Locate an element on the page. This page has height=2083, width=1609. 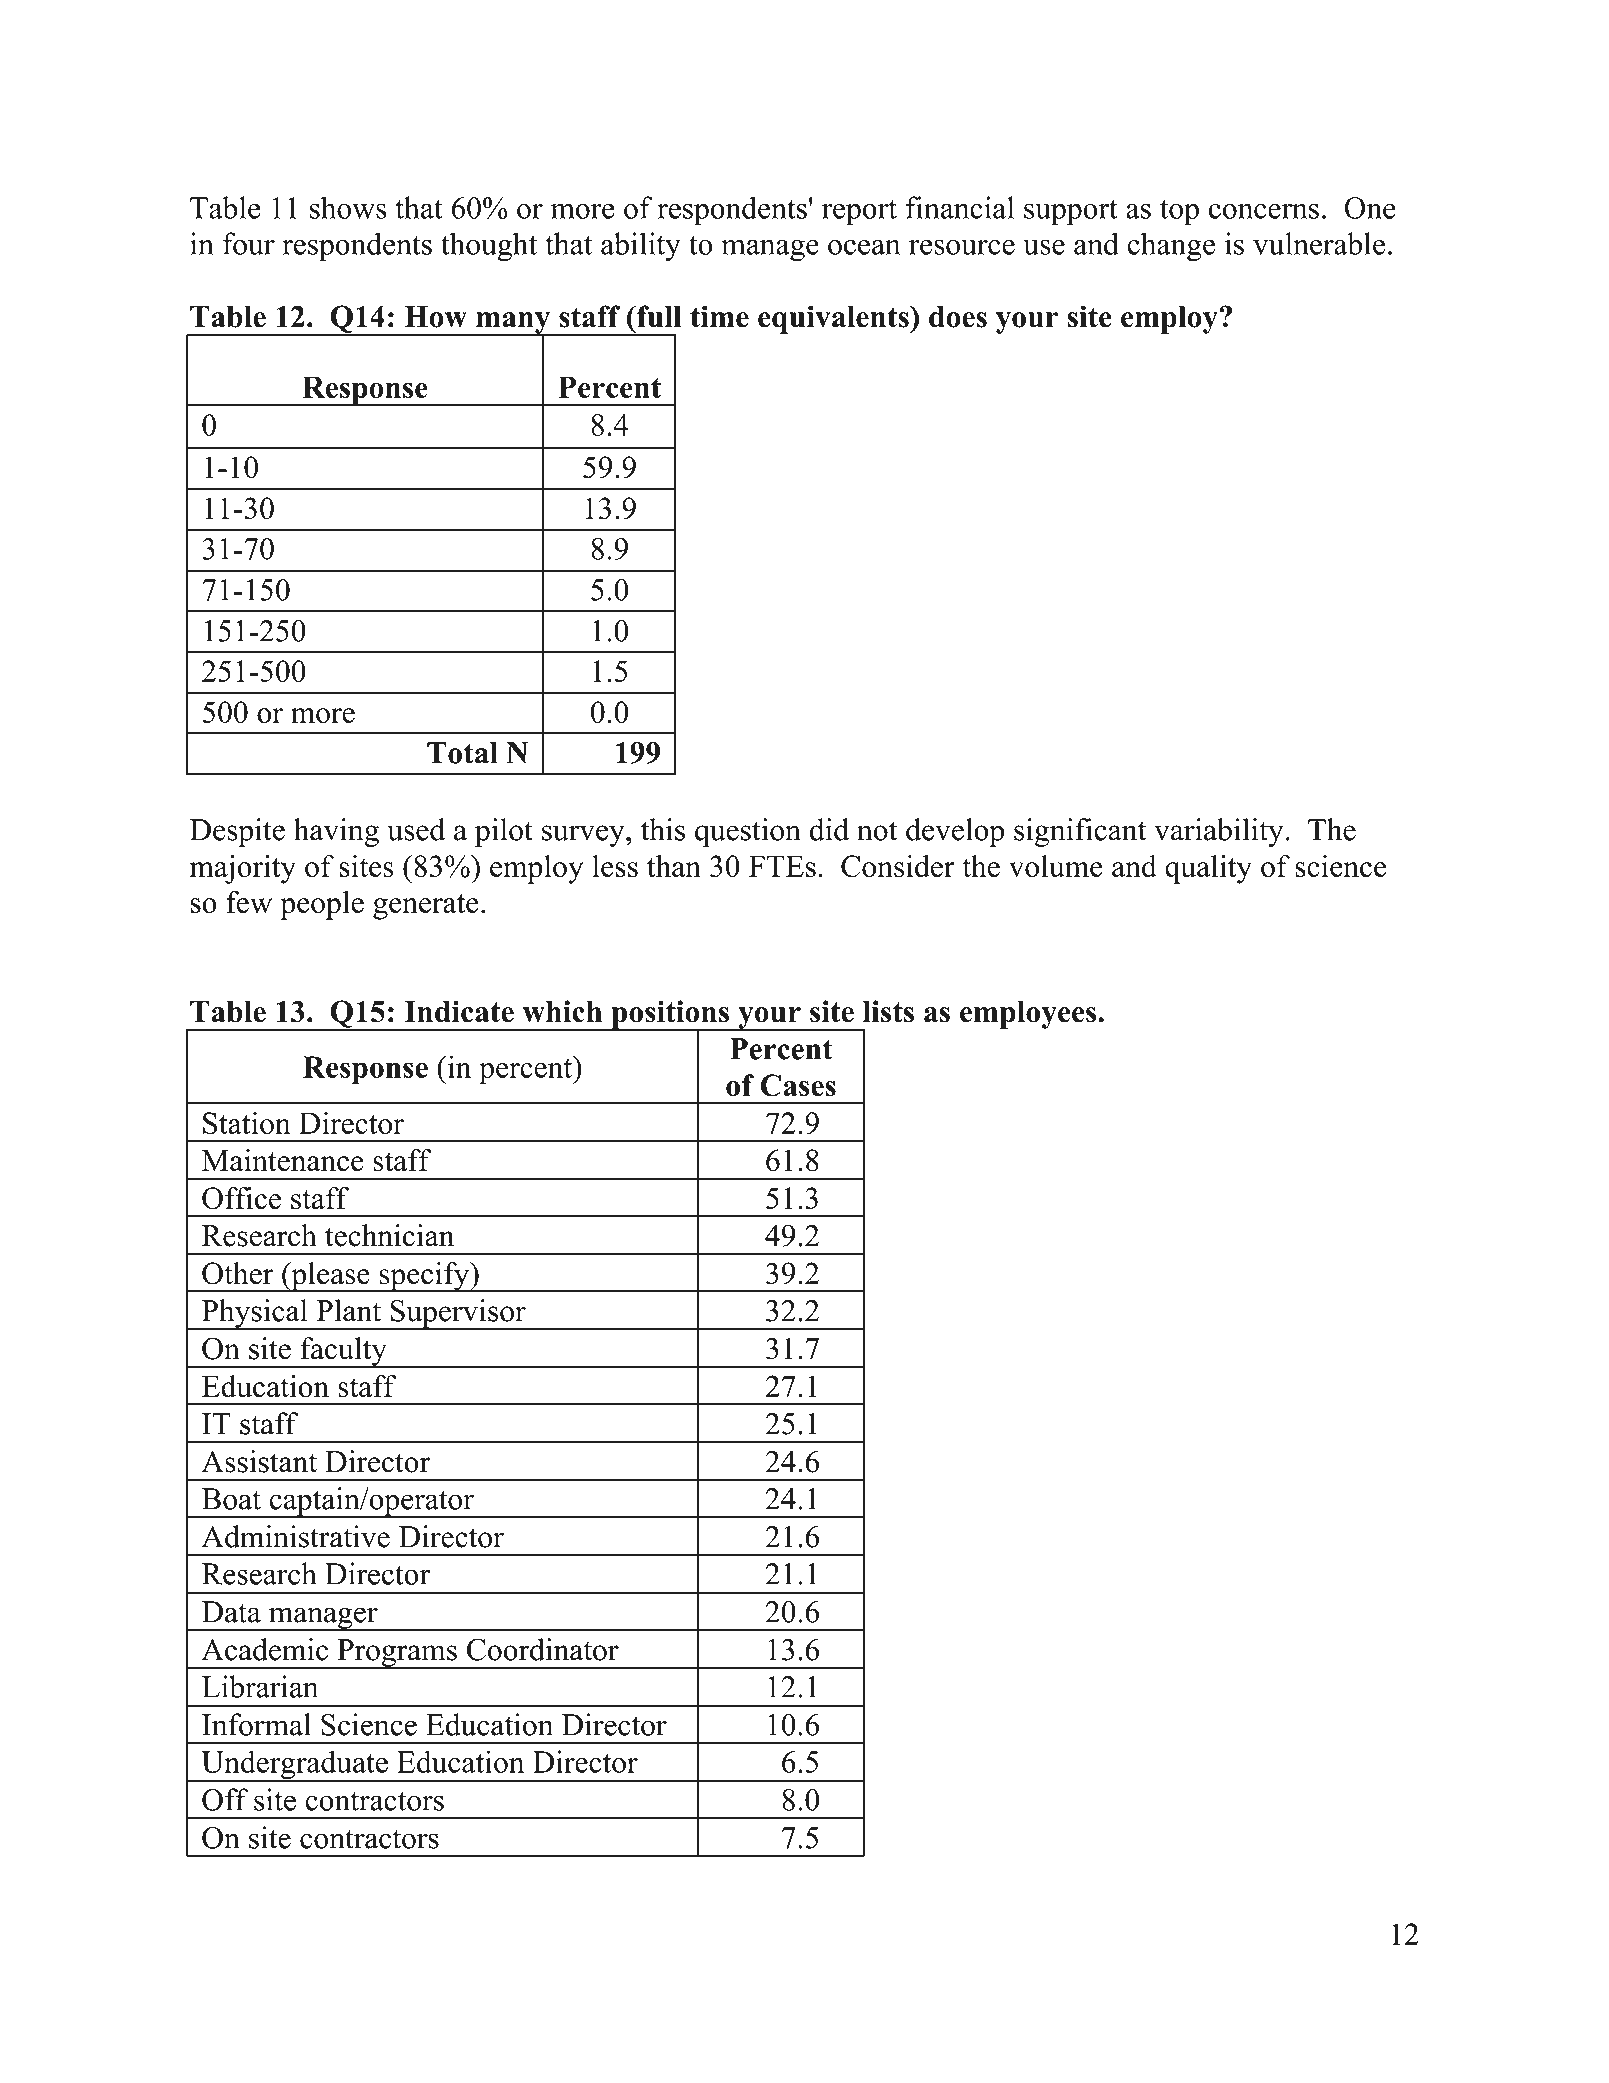
Undergraduate is located at coordinates (294, 1766).
